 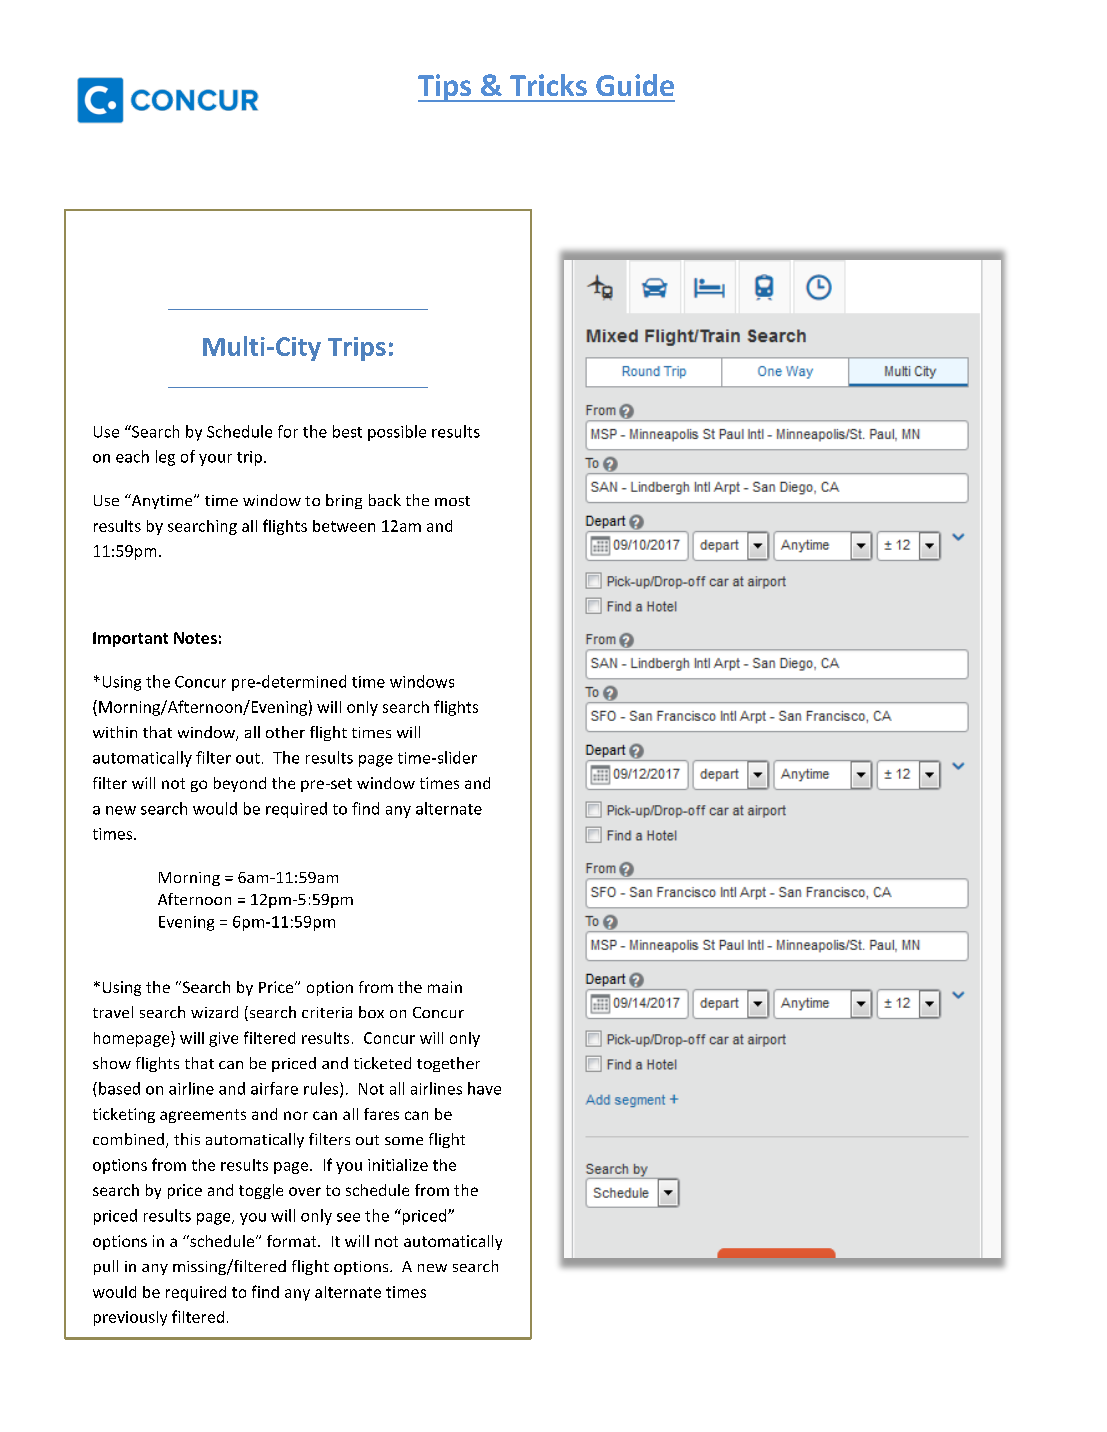 What do you see at coordinates (635, 85) in the screenshot?
I see `Guide` at bounding box center [635, 85].
